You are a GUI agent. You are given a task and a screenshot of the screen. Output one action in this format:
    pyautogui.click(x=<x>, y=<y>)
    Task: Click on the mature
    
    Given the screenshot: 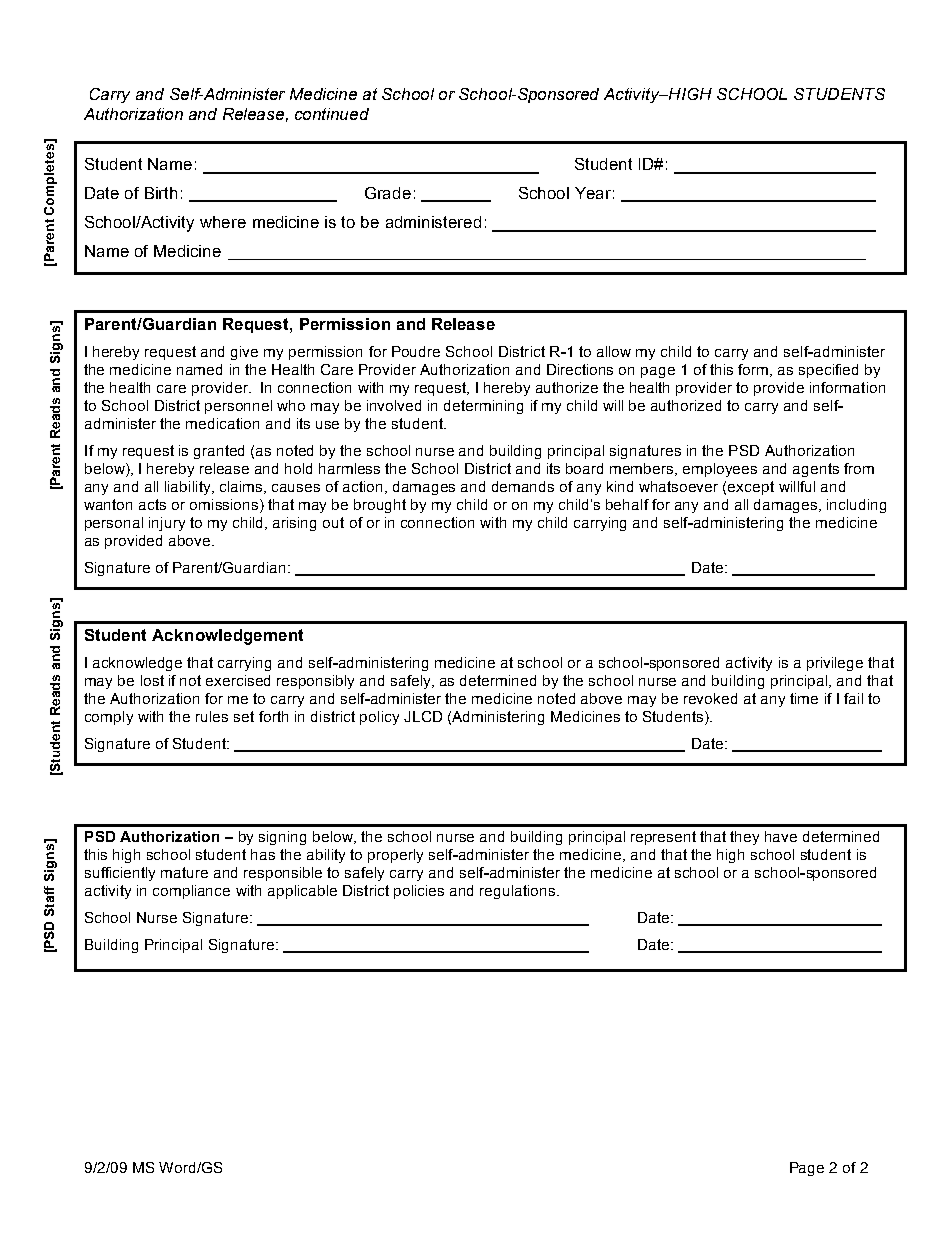 What is the action you would take?
    pyautogui.click(x=184, y=872)
